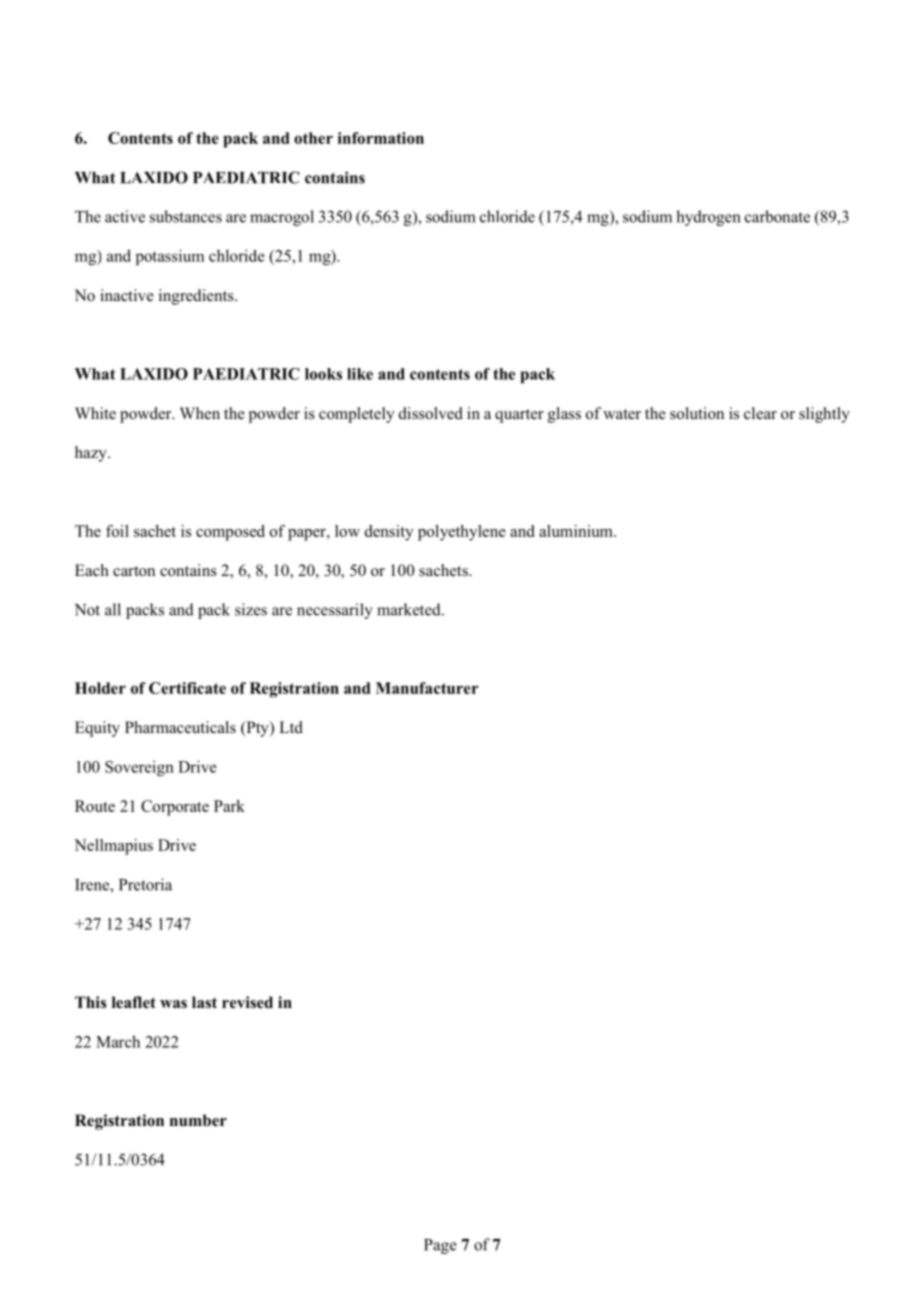  Describe the element at coordinates (577, 531) in the page. I see `aluminium` at that location.
